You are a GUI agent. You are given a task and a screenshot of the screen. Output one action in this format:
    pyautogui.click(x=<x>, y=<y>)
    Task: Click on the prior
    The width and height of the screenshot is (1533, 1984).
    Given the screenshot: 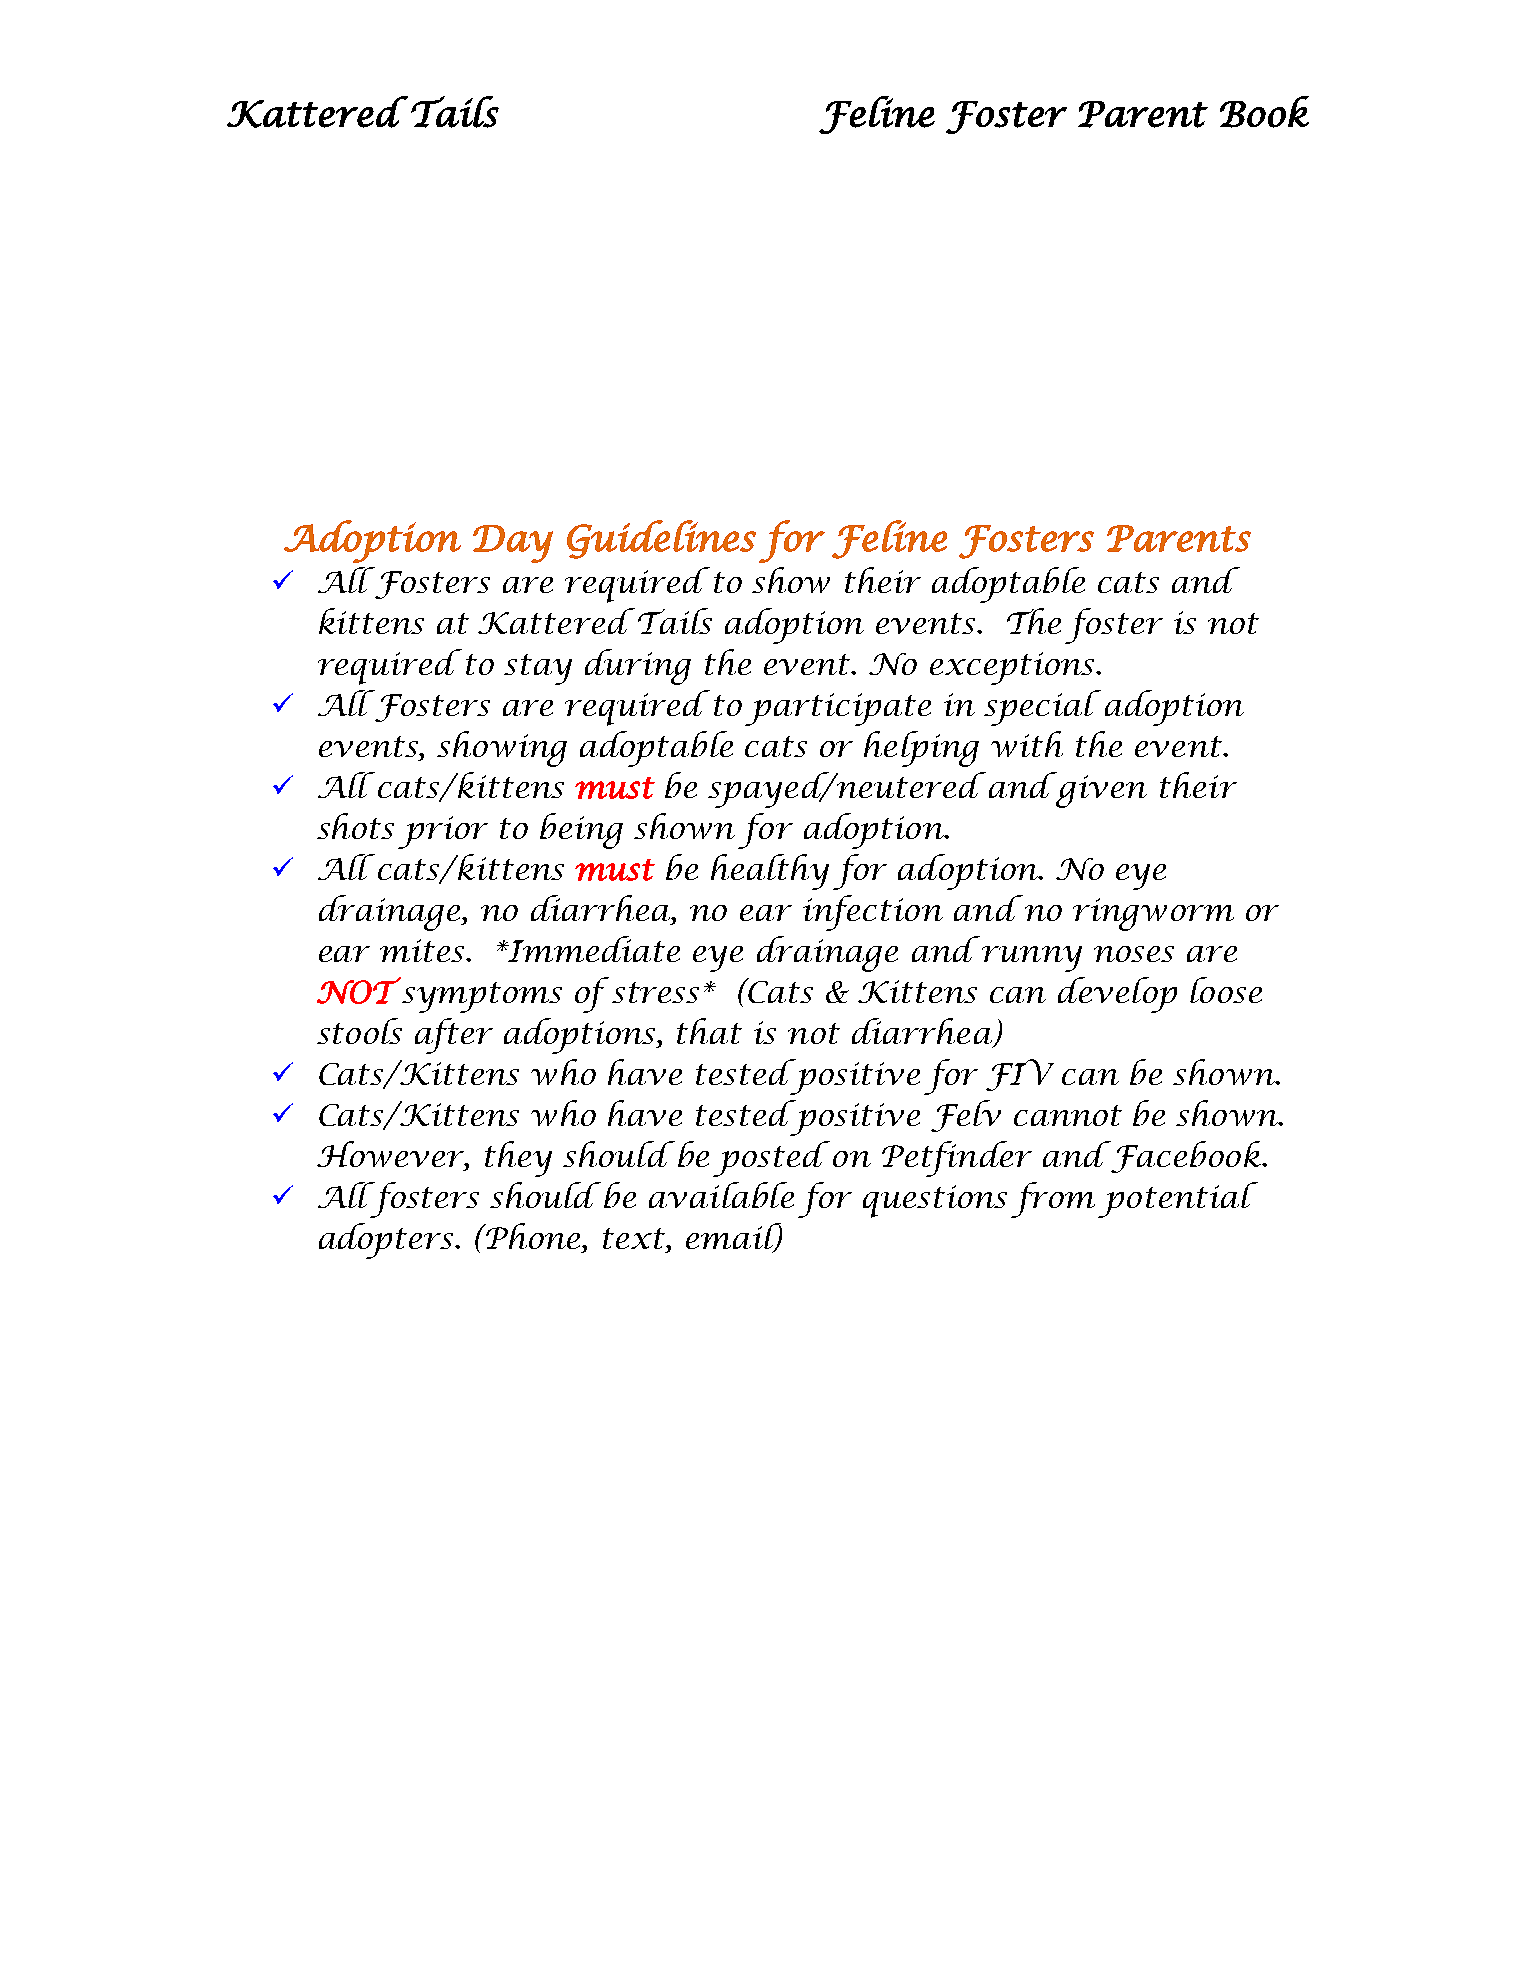 What is the action you would take?
    pyautogui.click(x=443, y=832)
